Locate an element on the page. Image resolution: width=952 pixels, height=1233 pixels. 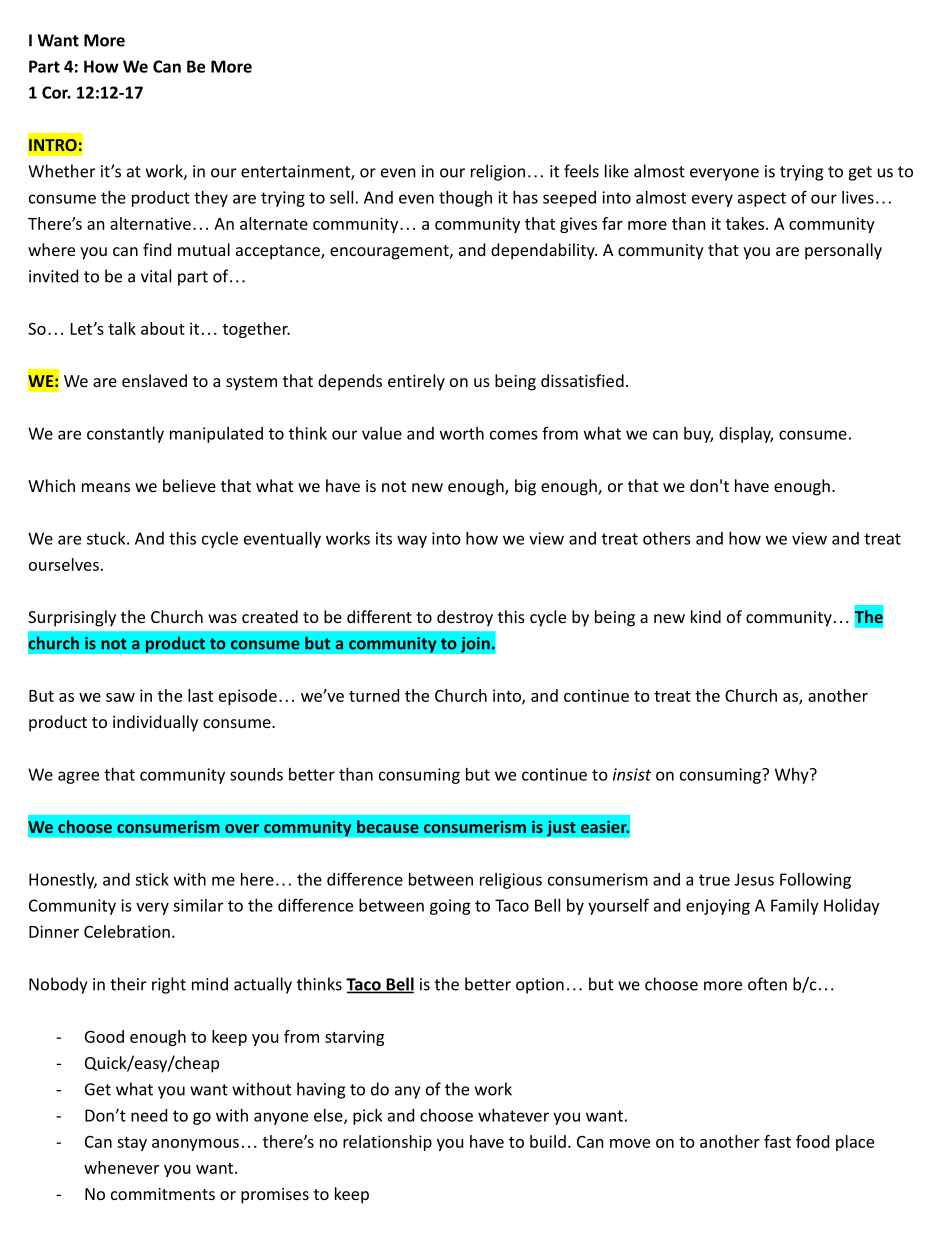
kind is located at coordinates (706, 616).
